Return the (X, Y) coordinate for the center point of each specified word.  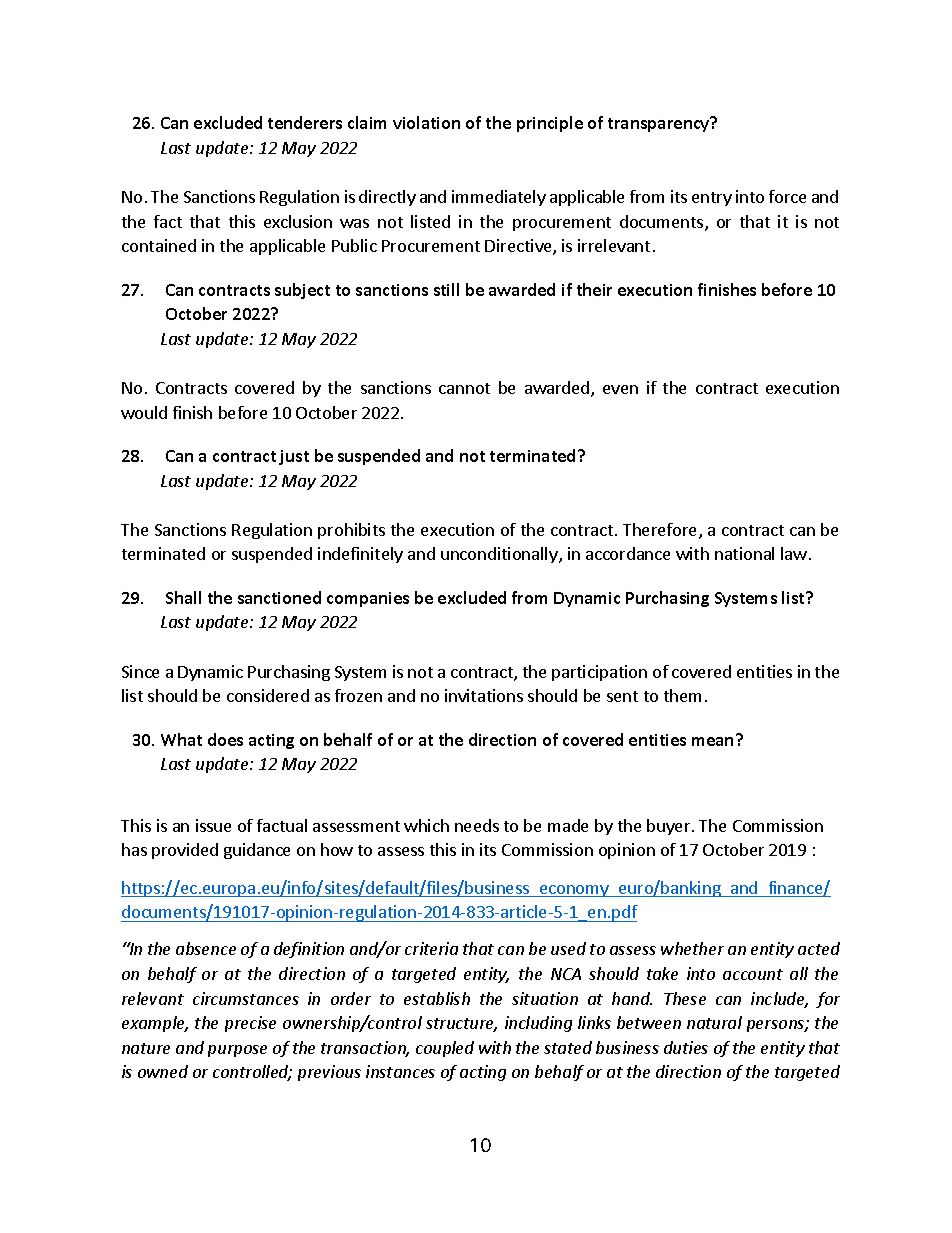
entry (712, 199)
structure (461, 1025)
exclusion (298, 221)
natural (714, 1022)
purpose (237, 1051)
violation (426, 122)
